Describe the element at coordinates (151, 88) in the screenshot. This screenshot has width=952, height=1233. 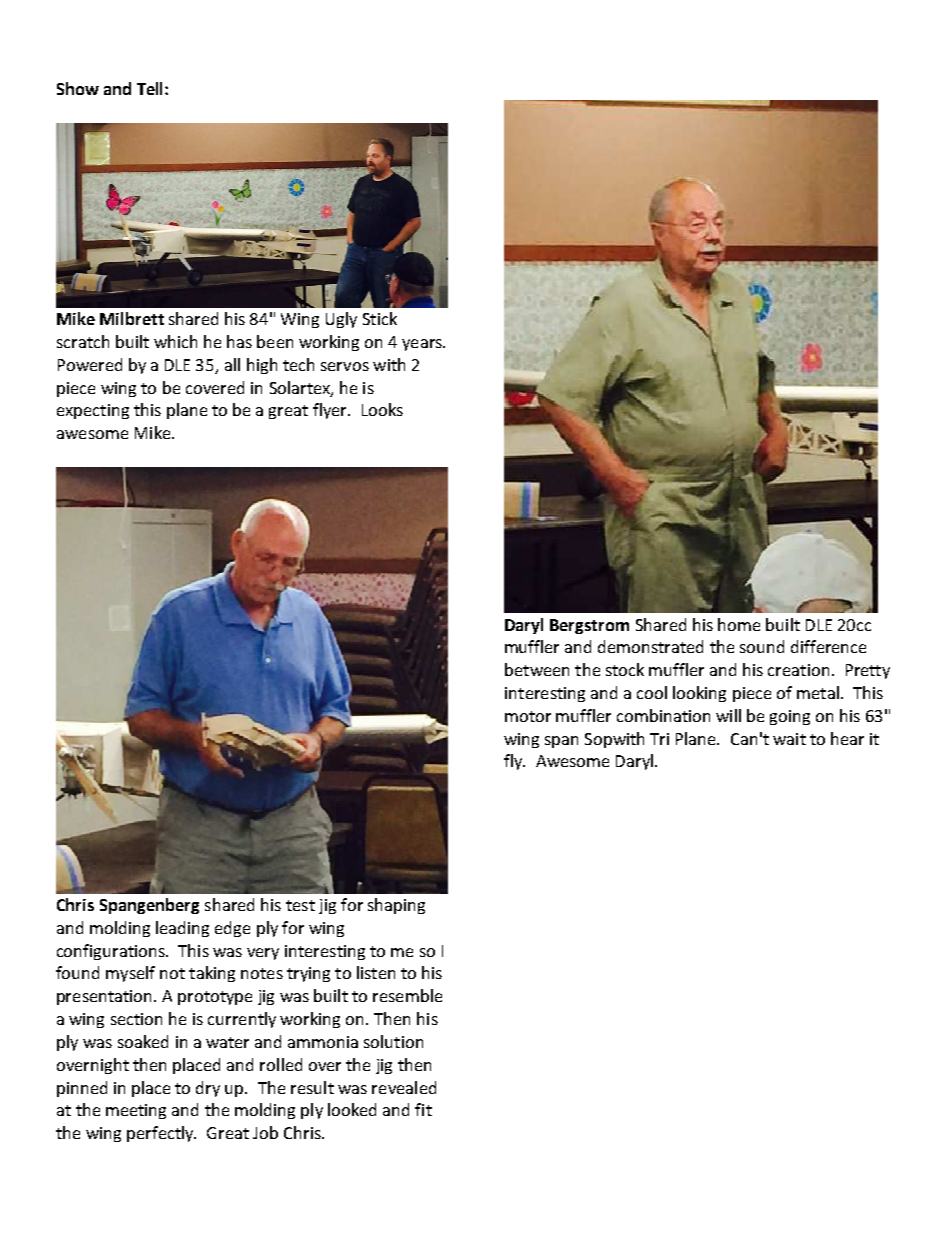
I see `Tell` at that location.
